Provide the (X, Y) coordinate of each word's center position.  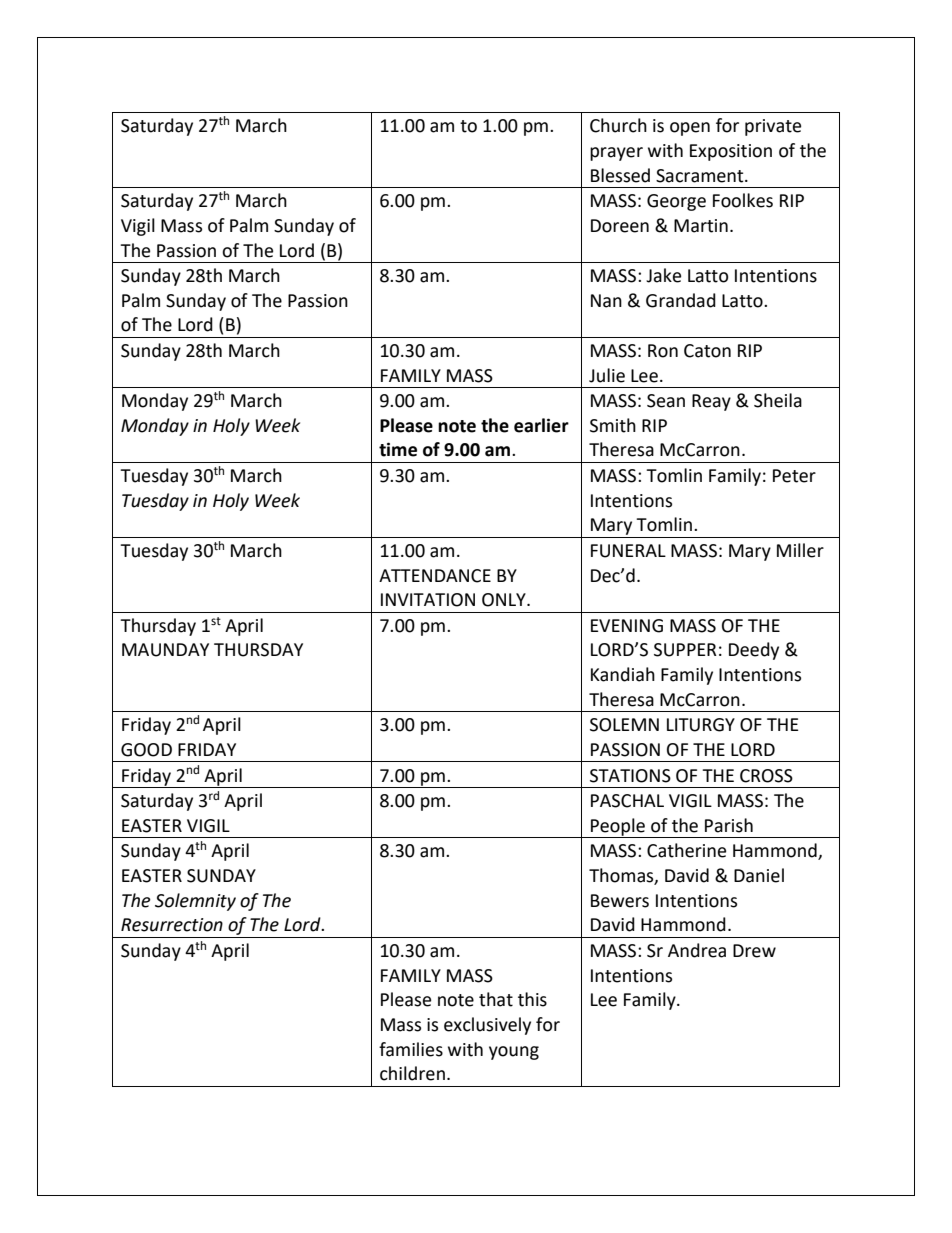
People (618, 828)
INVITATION (428, 600)
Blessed (620, 175)
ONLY (505, 600)
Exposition (731, 152)
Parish (729, 825)
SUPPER (685, 650)
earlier (541, 425)
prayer (616, 154)
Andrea (697, 950)
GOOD (146, 750)
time (398, 449)
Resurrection (172, 925)
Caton (707, 351)
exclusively (487, 1026)
